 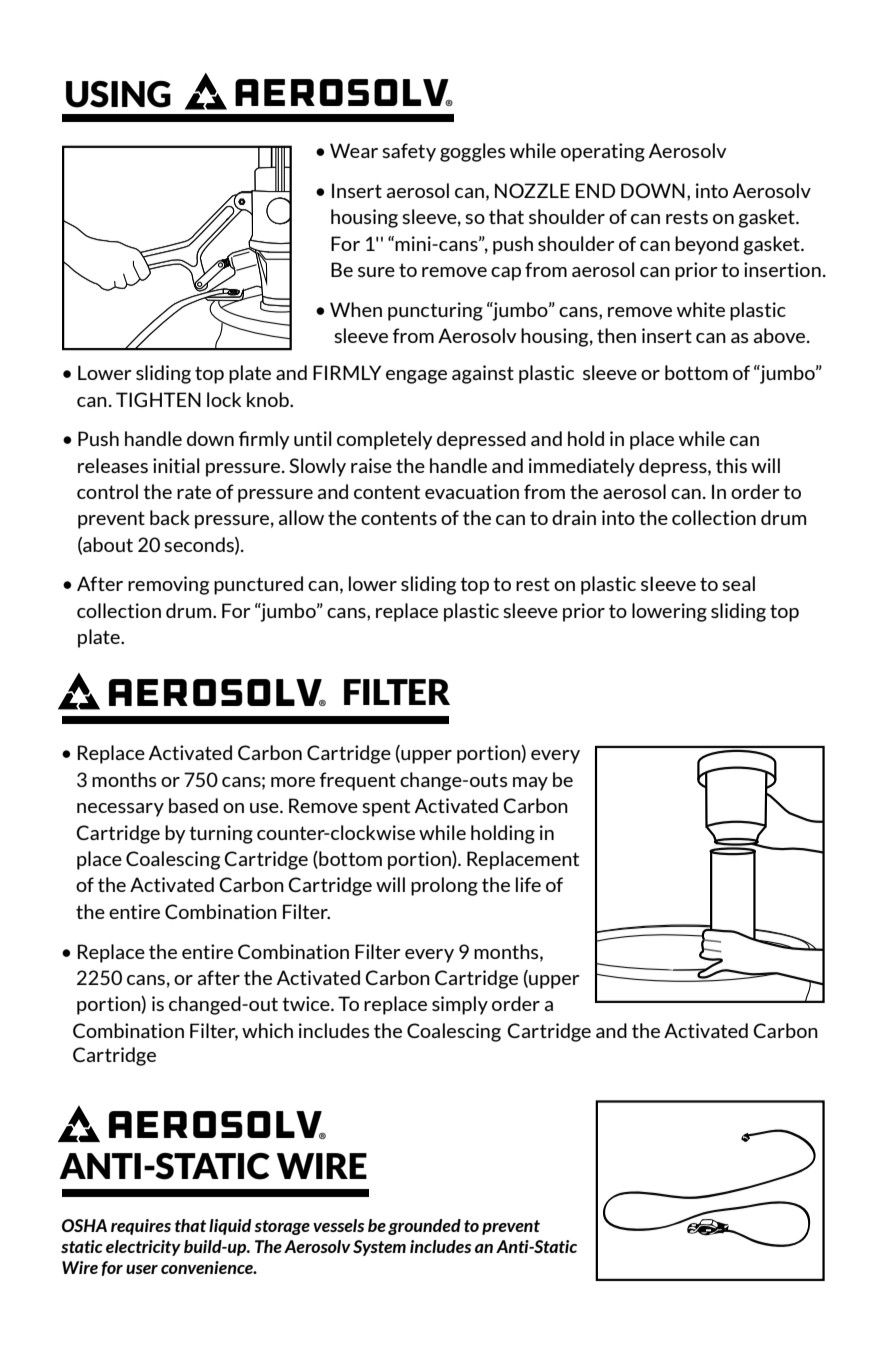 I want to click on System, so click(x=379, y=1248).
